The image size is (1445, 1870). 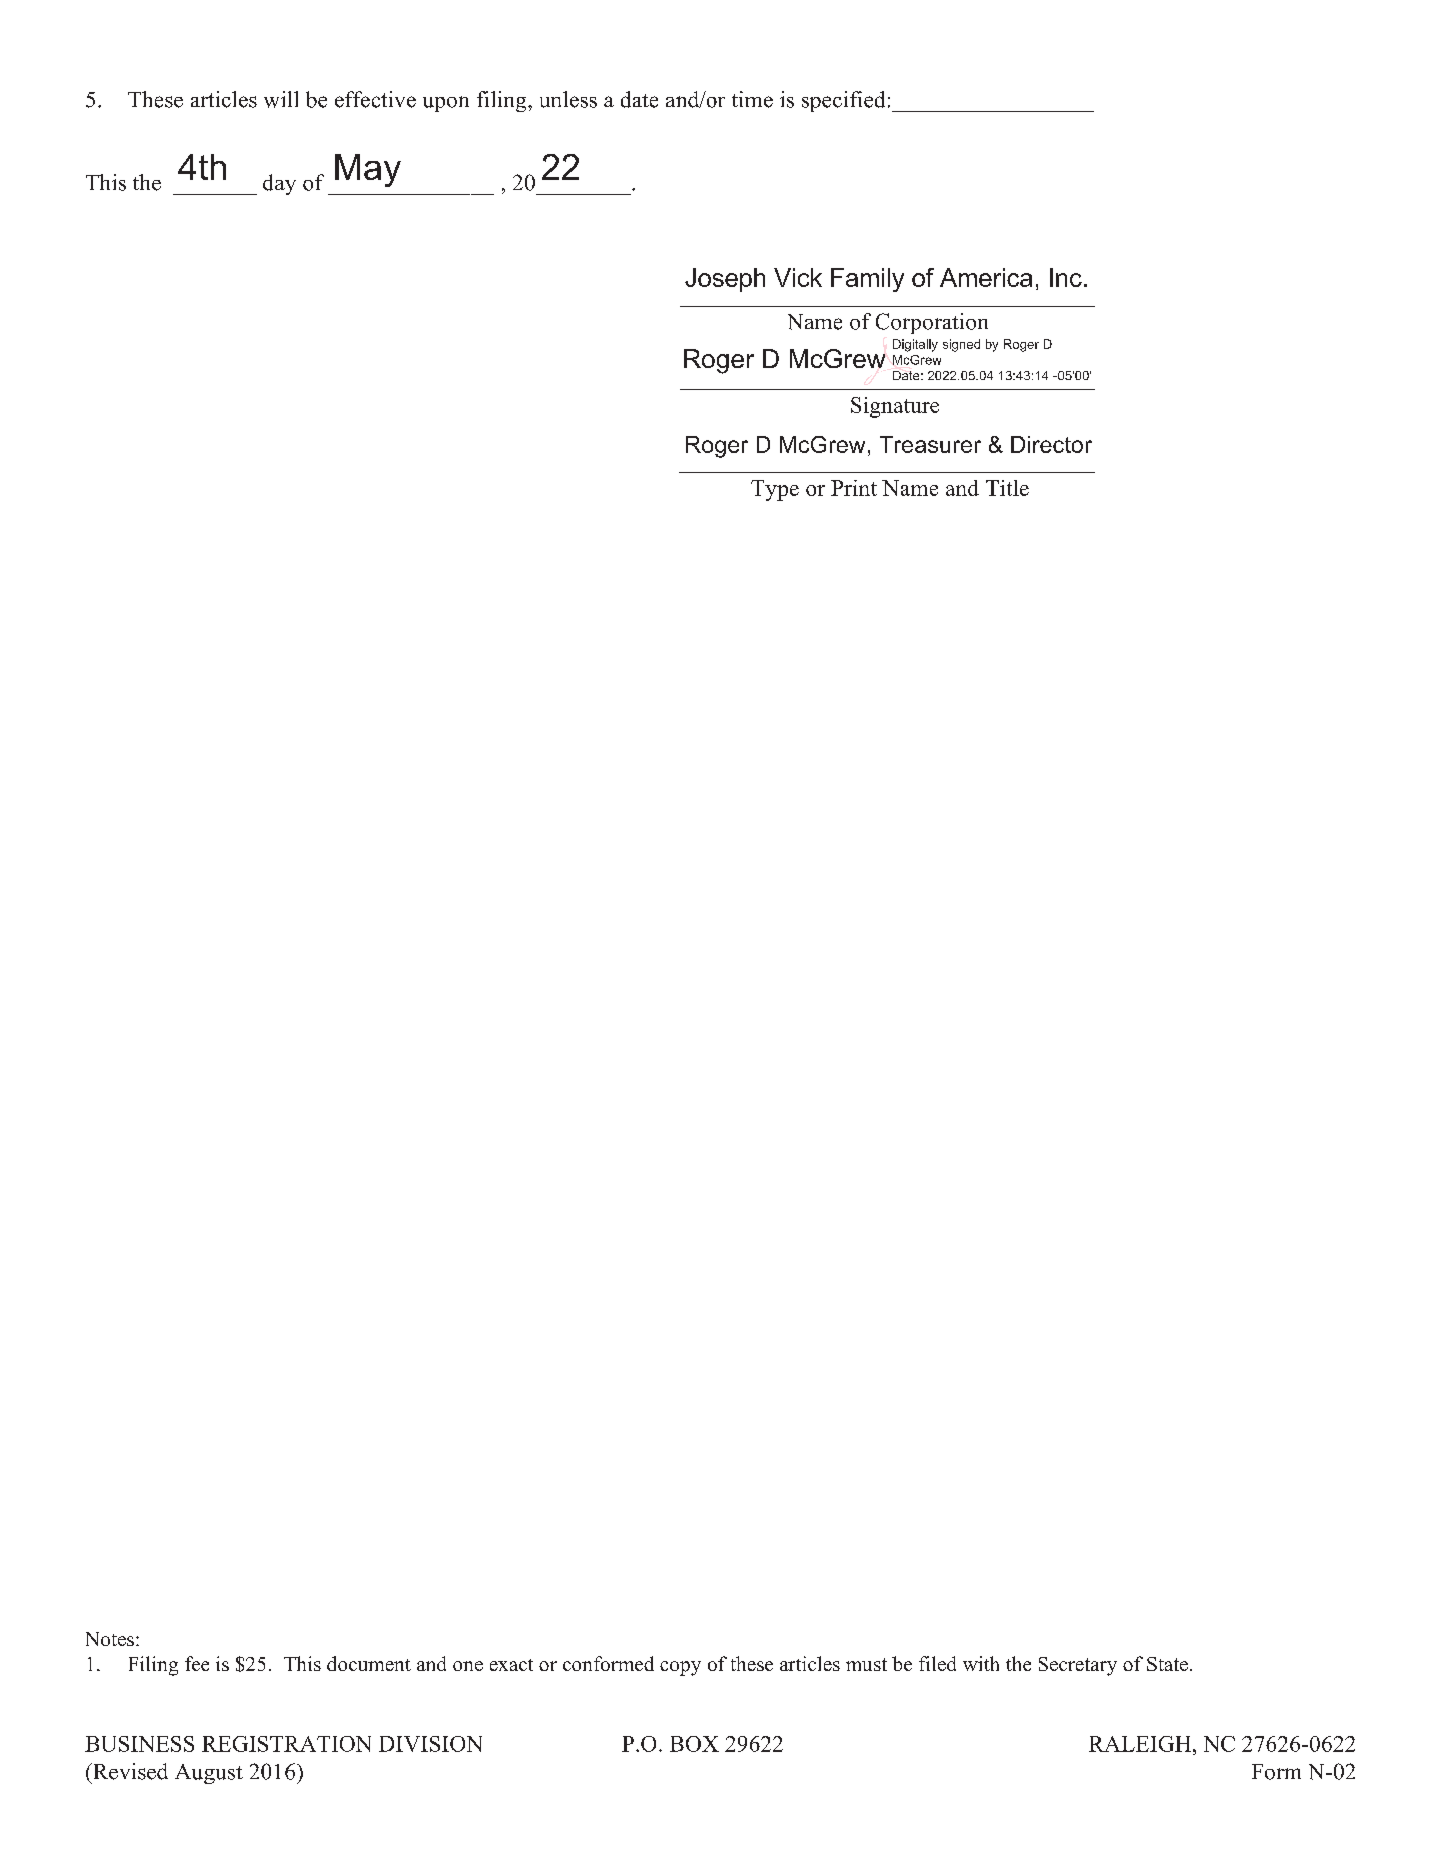 I want to click on Type, so click(x=775, y=490).
